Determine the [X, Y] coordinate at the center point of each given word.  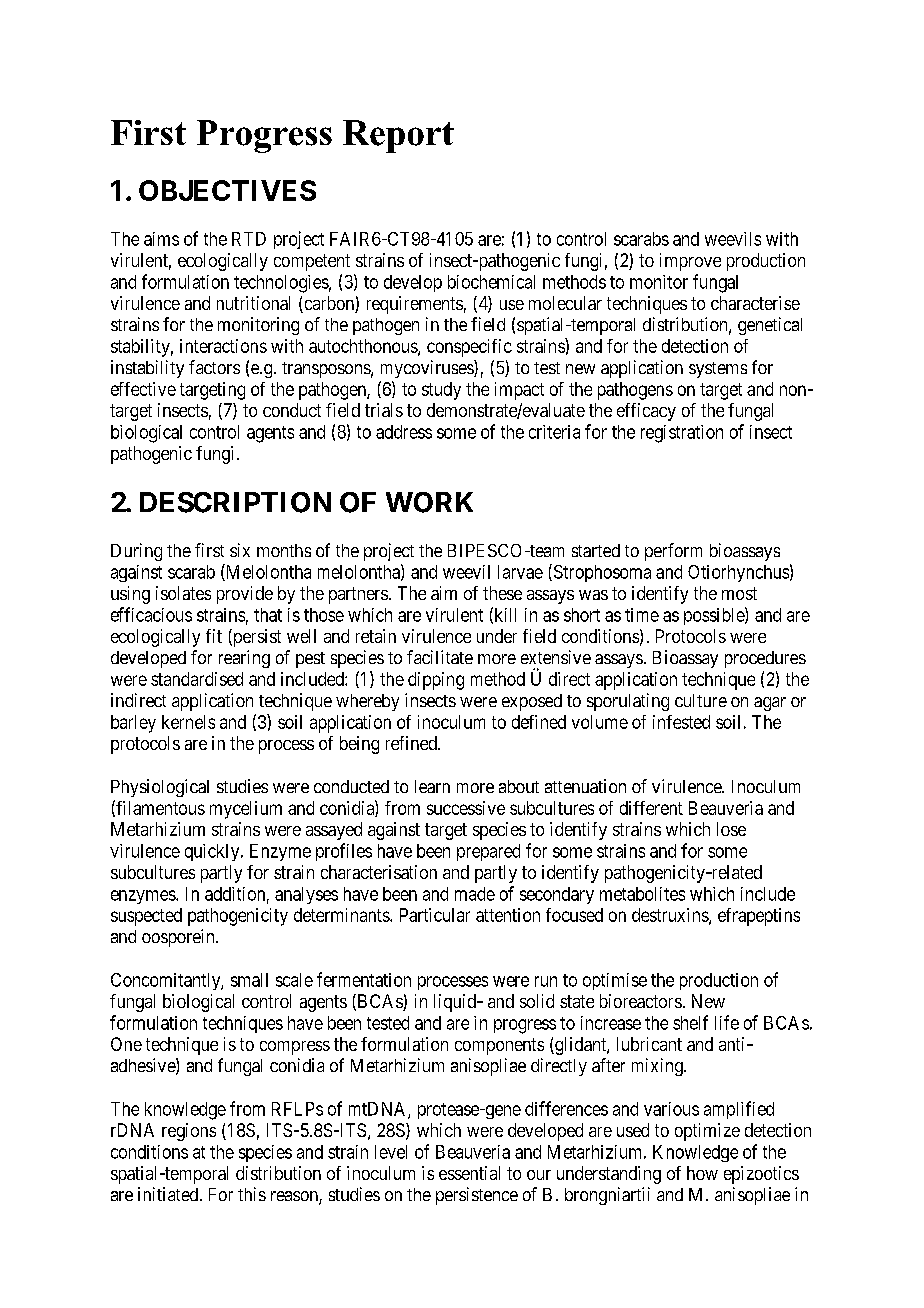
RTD [249, 239]
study [441, 391]
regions [189, 1132]
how [702, 1173]
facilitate [440, 657]
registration [682, 434]
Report [398, 136]
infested [681, 722]
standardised [197, 679]
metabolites [642, 894]
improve [690, 262]
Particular [435, 915]
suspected [146, 917]
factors [214, 367]
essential [469, 1173]
